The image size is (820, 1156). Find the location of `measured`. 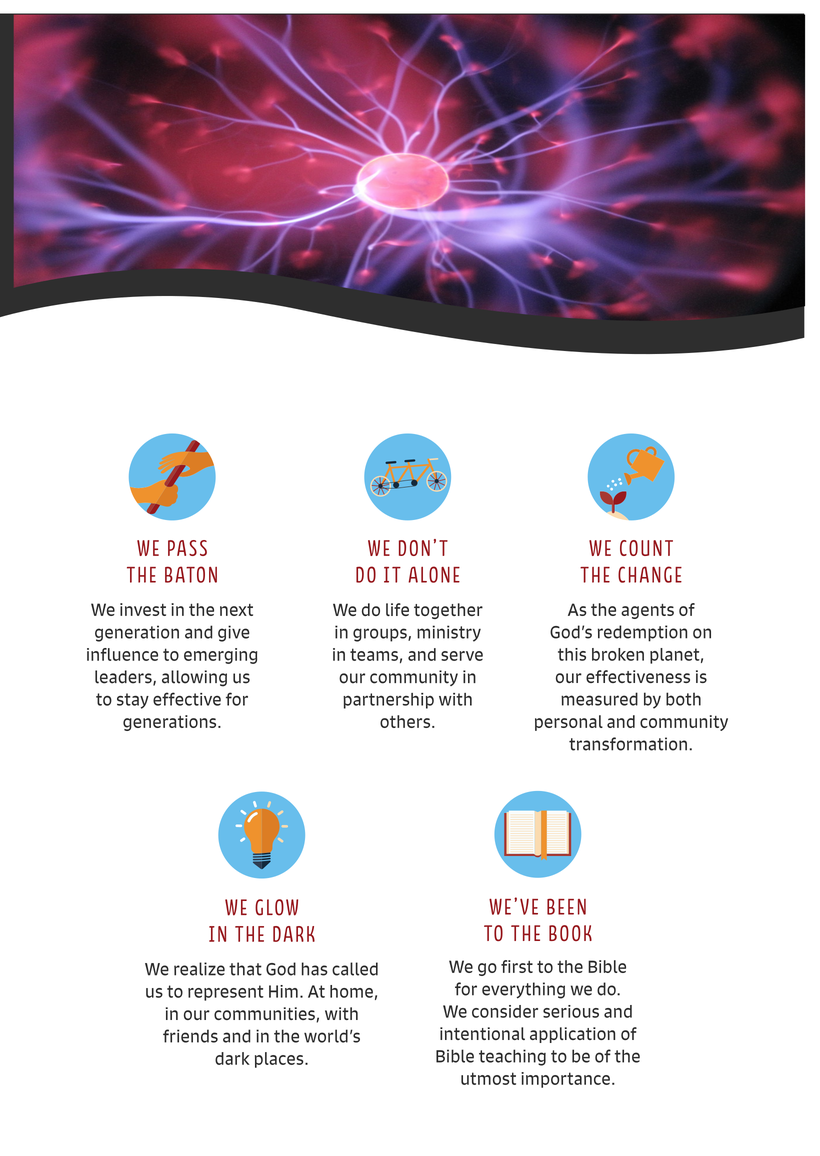

measured is located at coordinates (599, 699).
